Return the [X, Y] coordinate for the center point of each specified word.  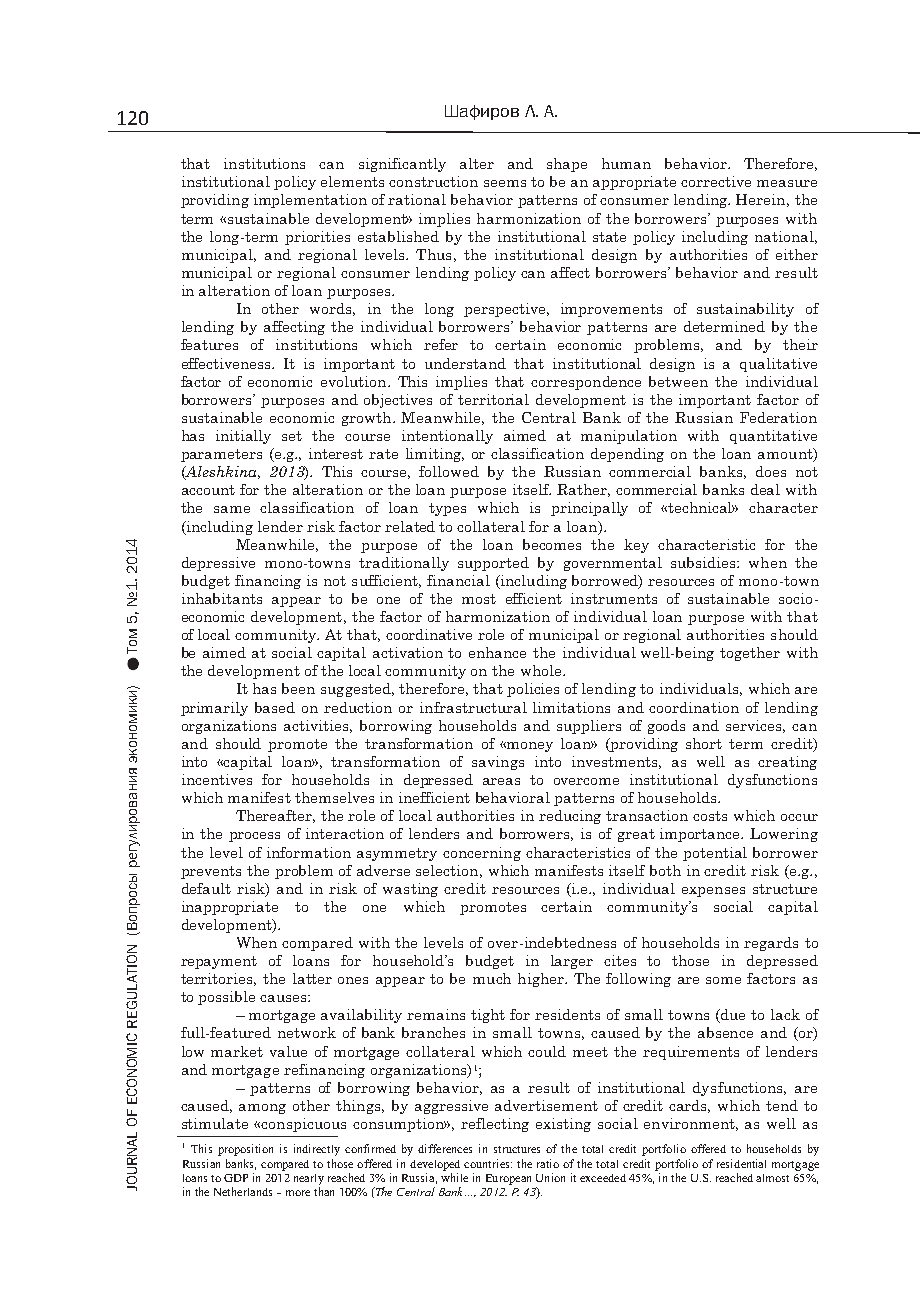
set [292, 436]
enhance [497, 652]
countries [488, 1163]
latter [312, 978]
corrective [716, 181]
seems [505, 183]
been [298, 688]
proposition [245, 1150]
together [750, 654]
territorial [493, 399]
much [492, 978]
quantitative [773, 437]
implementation [310, 201]
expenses [713, 892]
